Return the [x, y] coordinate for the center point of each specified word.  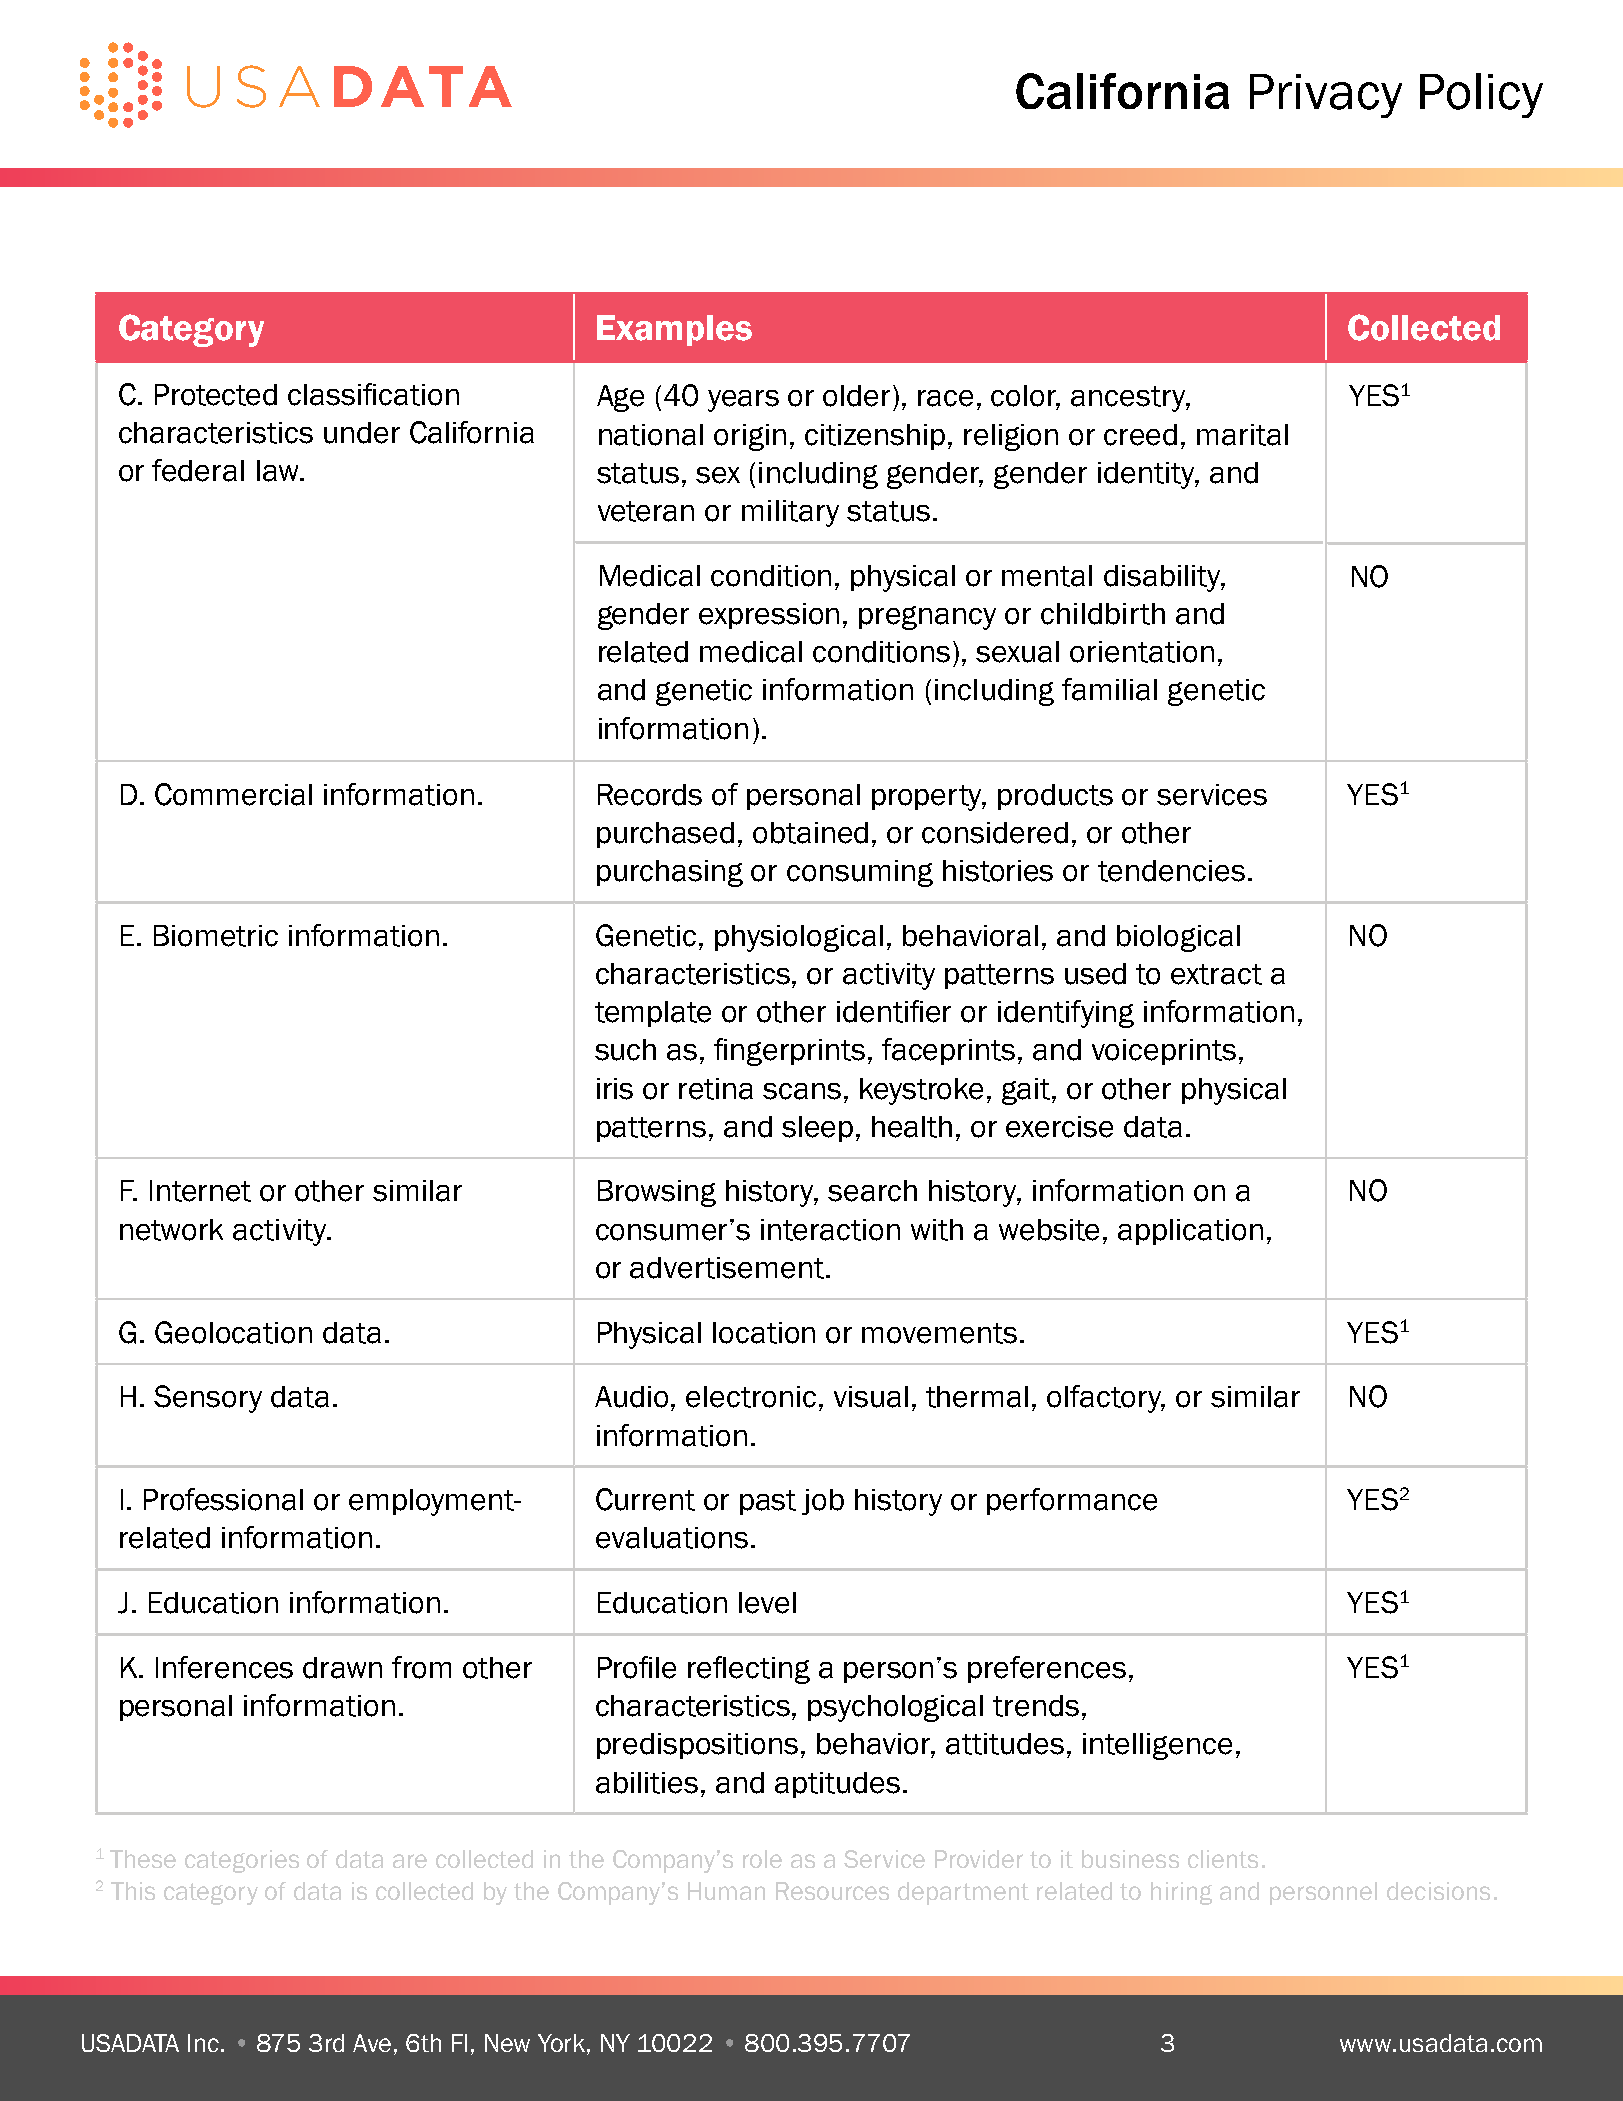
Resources [832, 1891]
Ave [372, 2043]
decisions [1438, 1891]
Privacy [1326, 96]
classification [373, 394]
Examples [674, 330]
